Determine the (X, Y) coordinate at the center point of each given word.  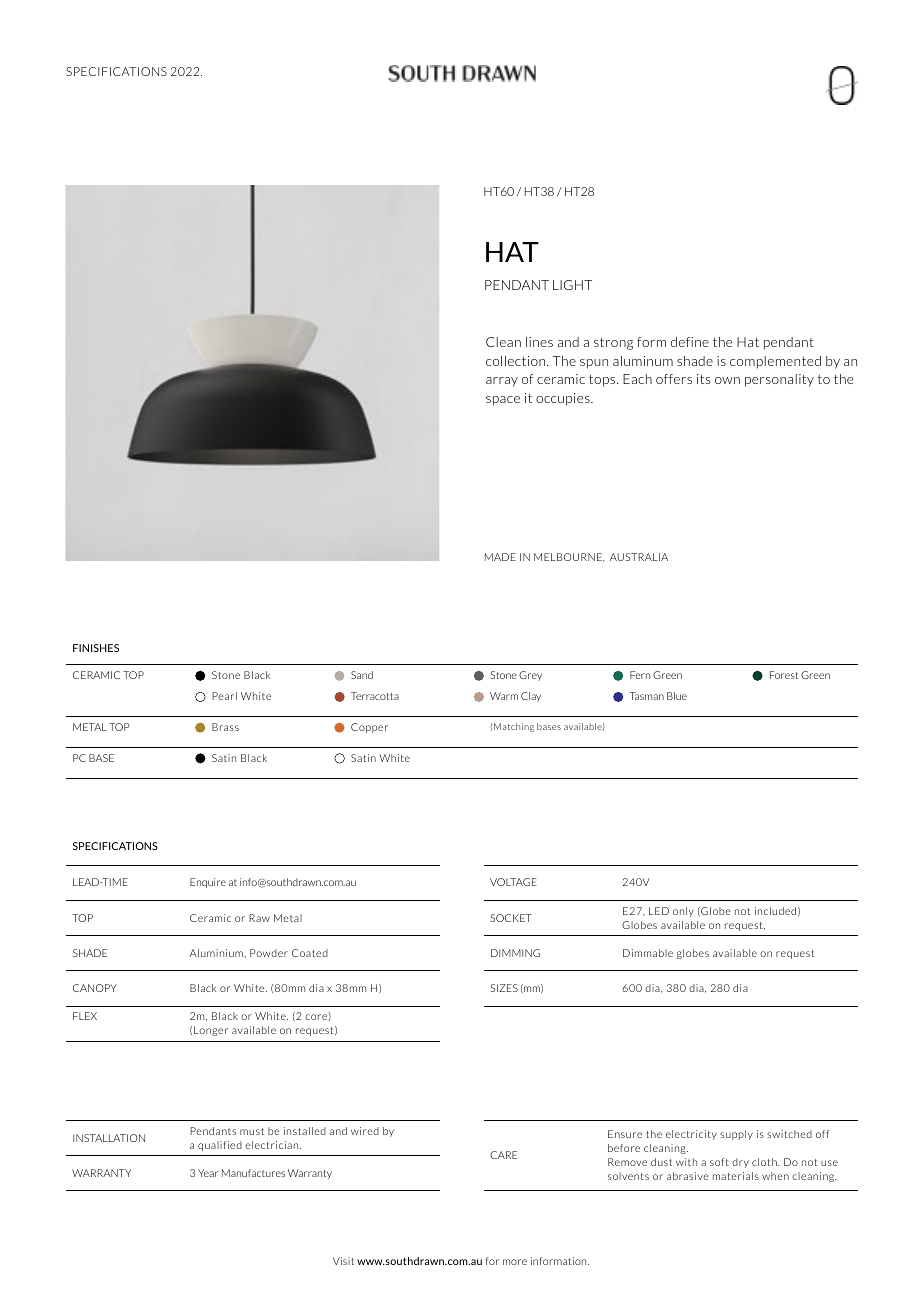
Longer (211, 1031)
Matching (514, 727)
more (515, 1262)
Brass (225, 727)
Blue (677, 696)
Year (208, 1173)
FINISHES (96, 648)
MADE (500, 557)
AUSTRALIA (639, 557)
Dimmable (648, 953)
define (690, 342)
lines (539, 342)
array (502, 382)
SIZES (504, 988)
